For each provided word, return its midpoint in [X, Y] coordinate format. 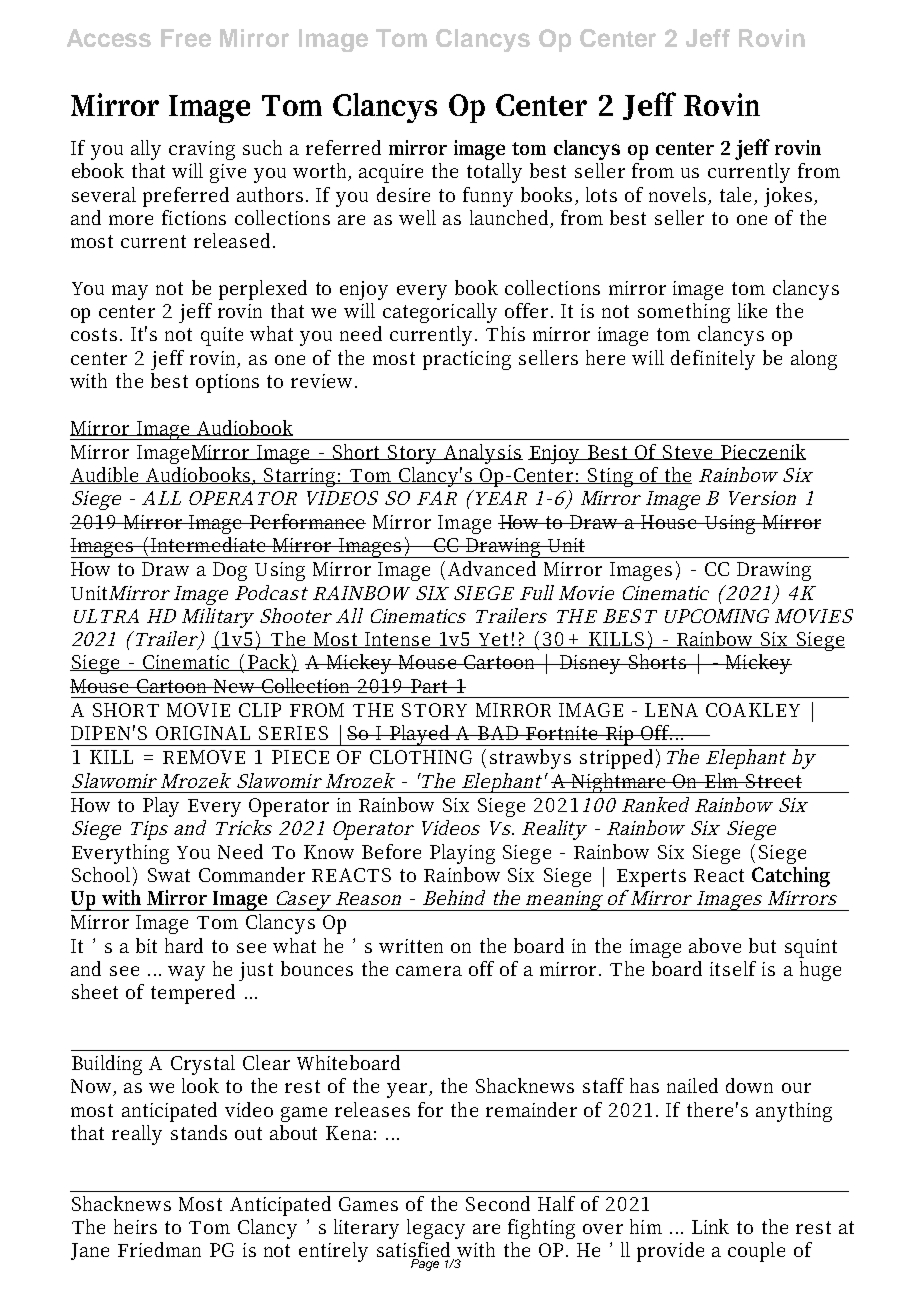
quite [222, 336]
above [715, 945]
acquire [391, 173]
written [411, 946]
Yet [494, 640]
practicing [467, 360]
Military [217, 618]
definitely [713, 360]
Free [186, 38]
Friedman [159, 1249]
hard [184, 945]
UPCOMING [717, 616]
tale [735, 194]
